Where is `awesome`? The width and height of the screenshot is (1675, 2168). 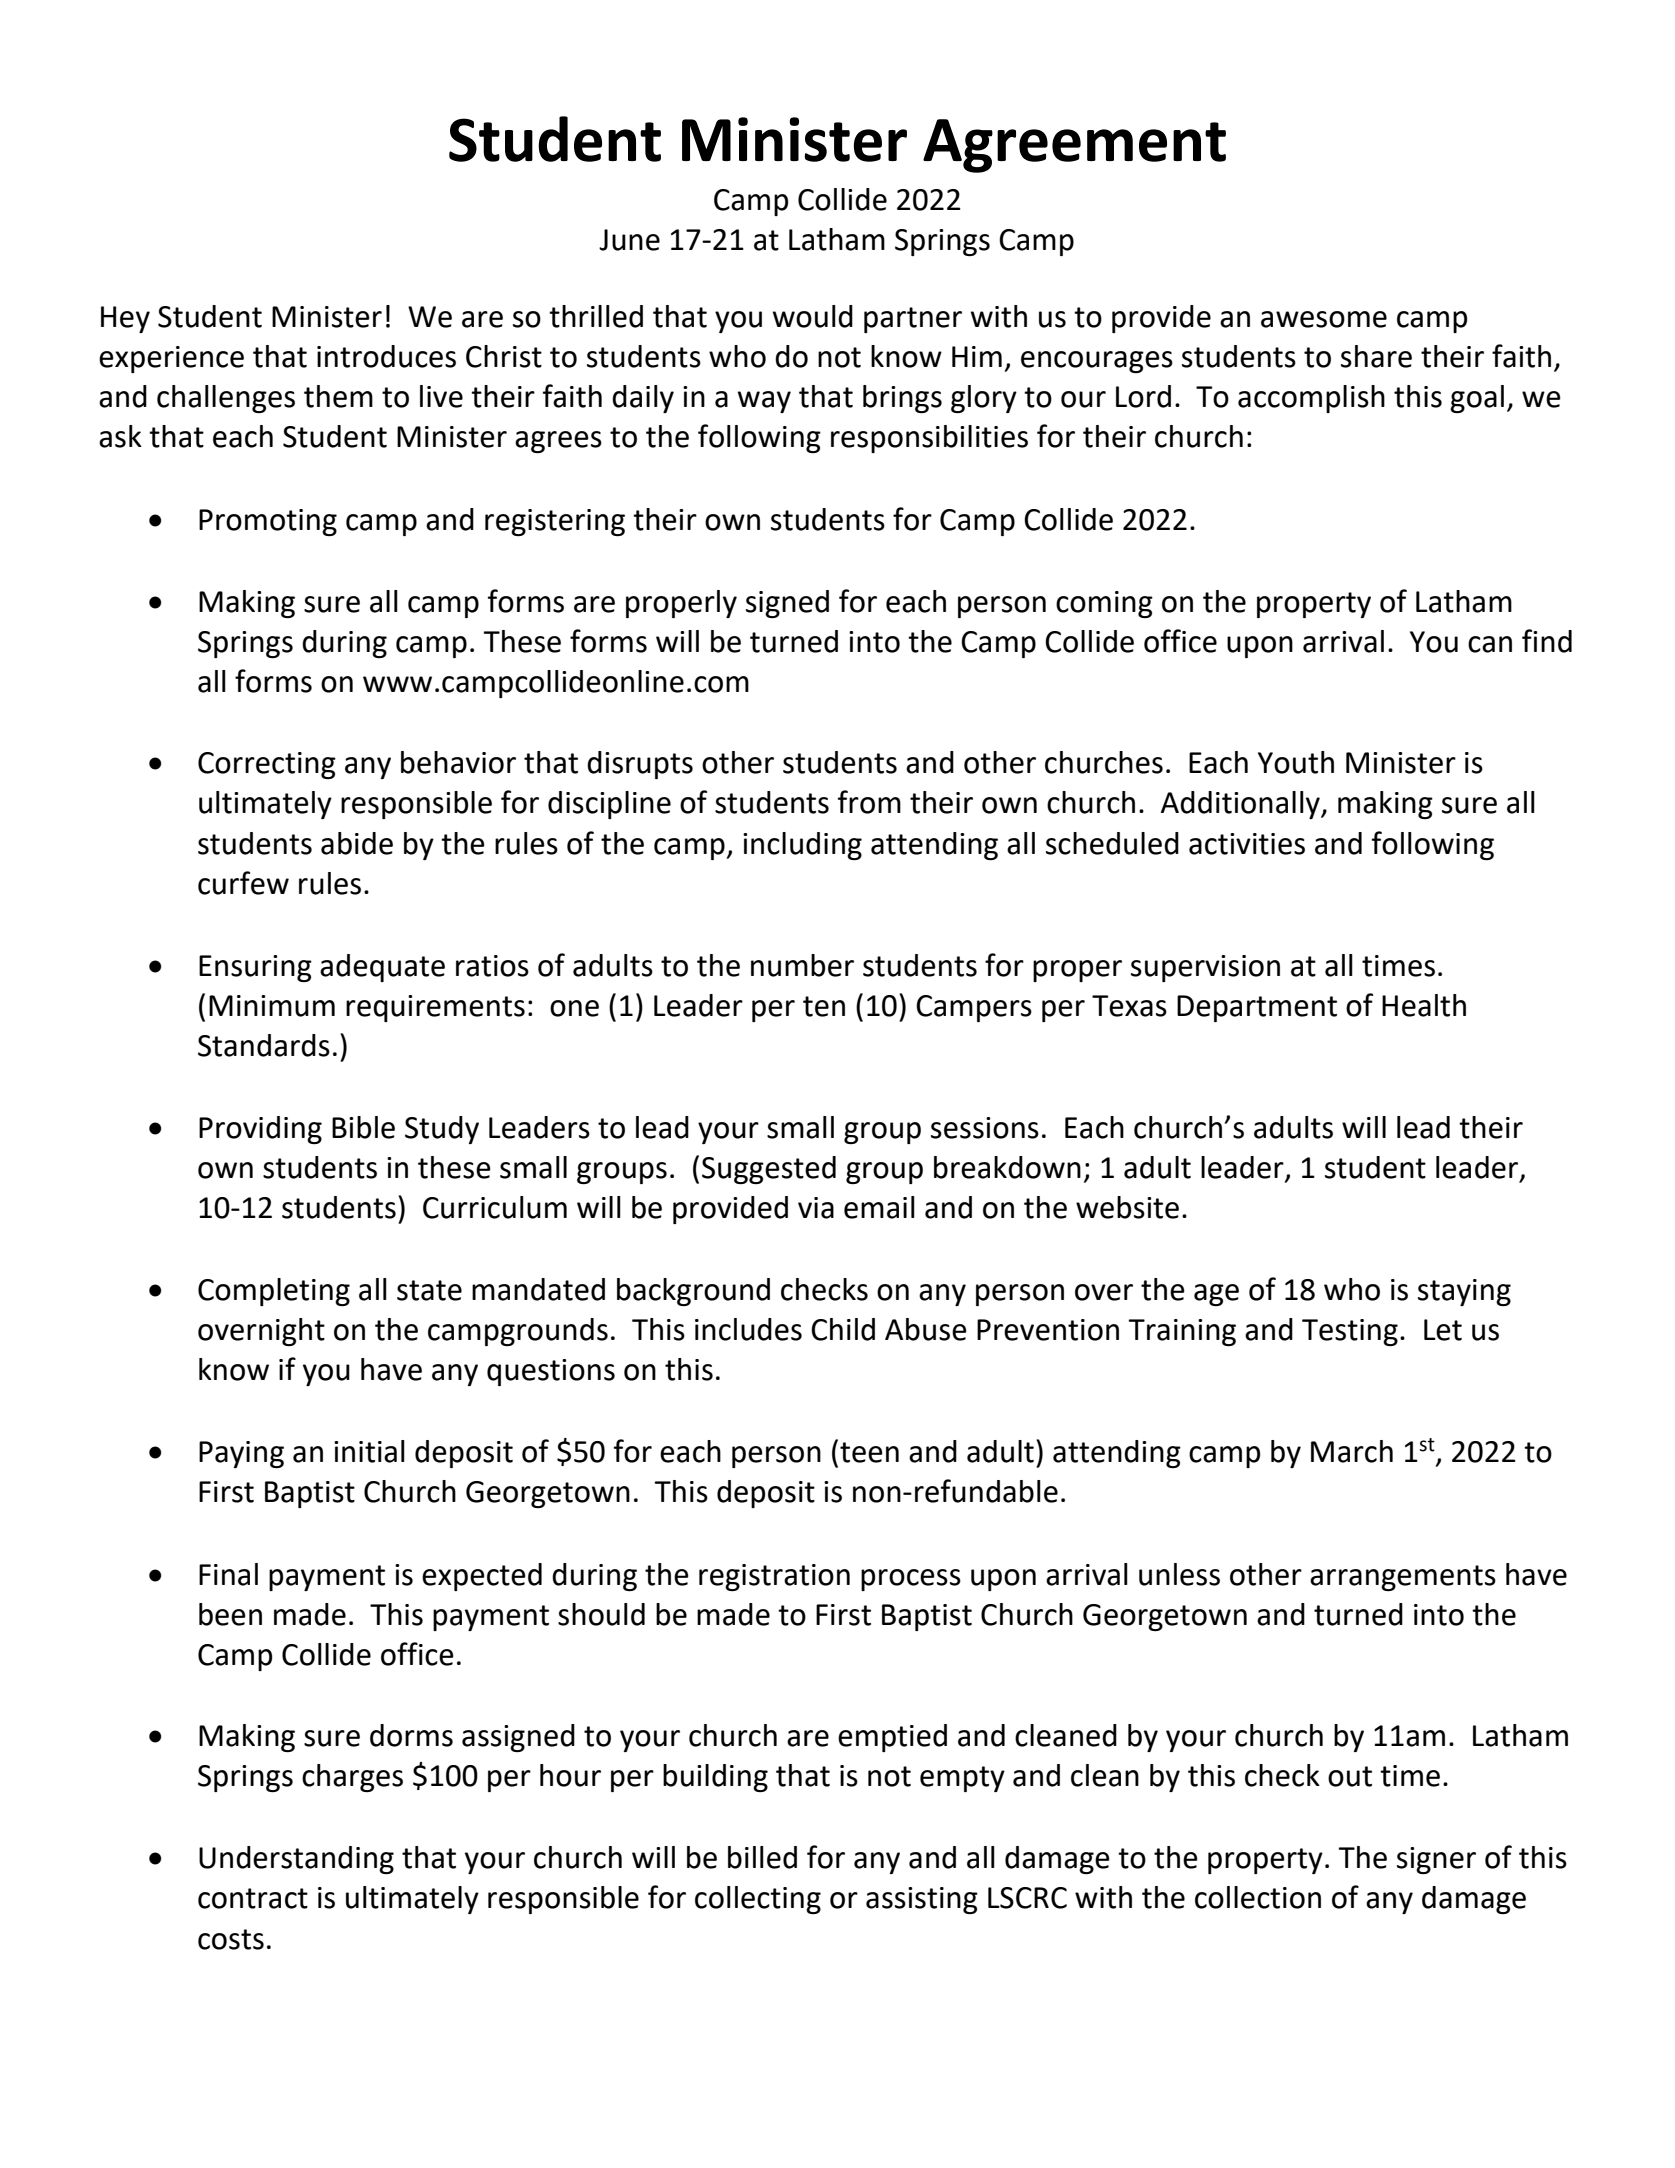 awesome is located at coordinates (1324, 319).
